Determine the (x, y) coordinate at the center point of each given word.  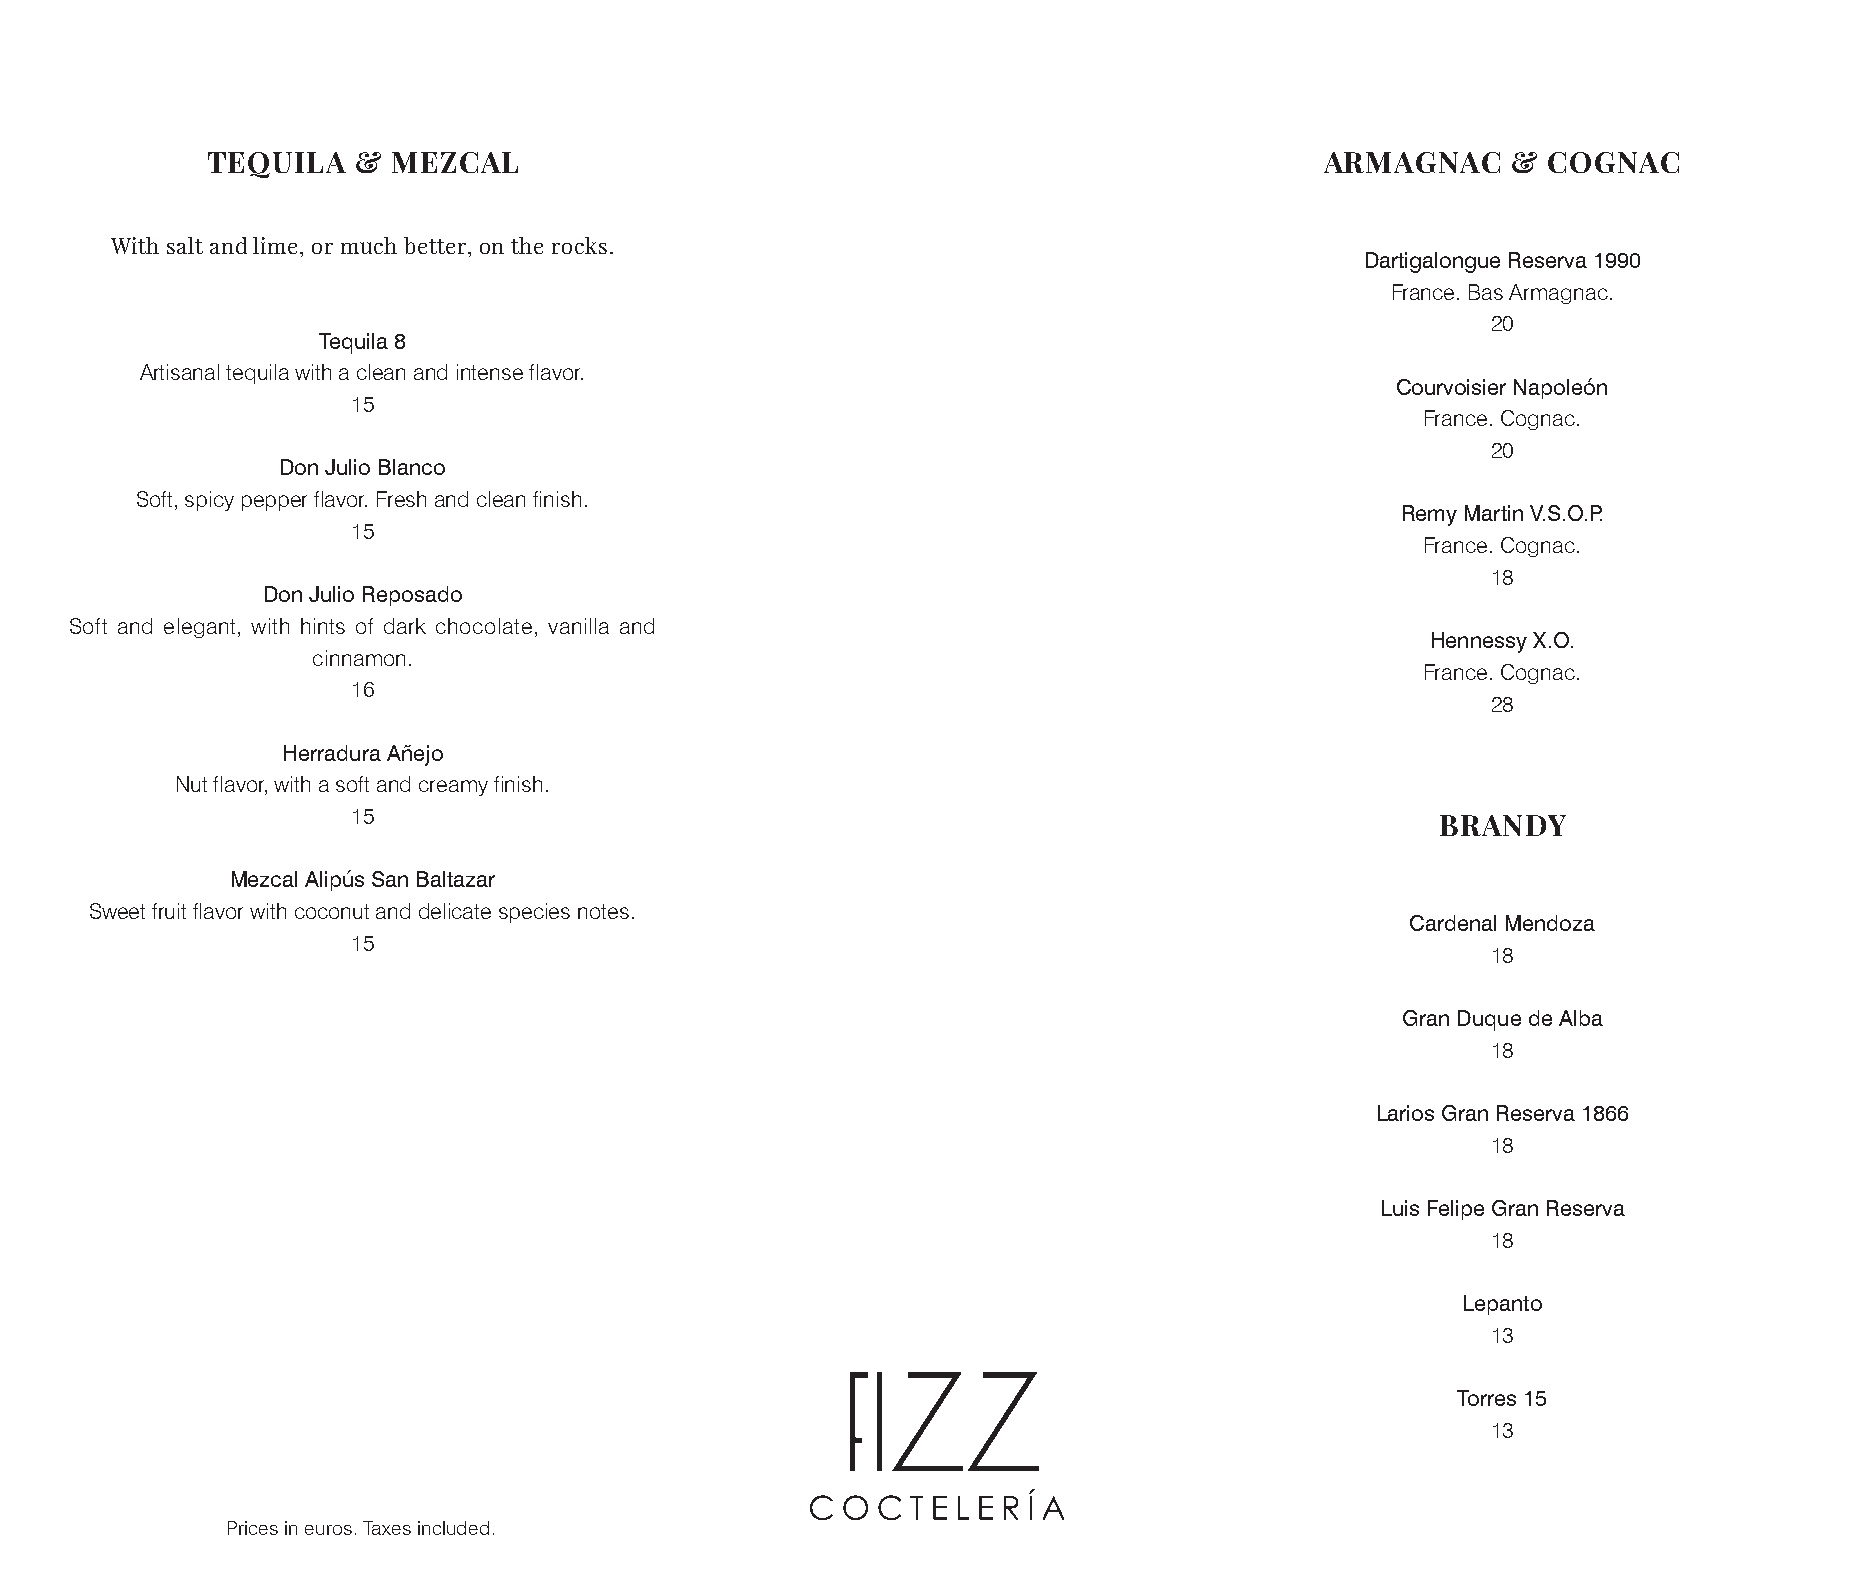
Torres (1486, 1398)
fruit (169, 911)
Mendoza (1550, 923)
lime (275, 245)
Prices (253, 1528)
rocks (579, 245)
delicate (455, 911)
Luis (1400, 1208)
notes (603, 911)
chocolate (484, 626)
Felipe (1456, 1210)
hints (323, 626)
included (453, 1528)
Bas (1486, 292)
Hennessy (1479, 642)
